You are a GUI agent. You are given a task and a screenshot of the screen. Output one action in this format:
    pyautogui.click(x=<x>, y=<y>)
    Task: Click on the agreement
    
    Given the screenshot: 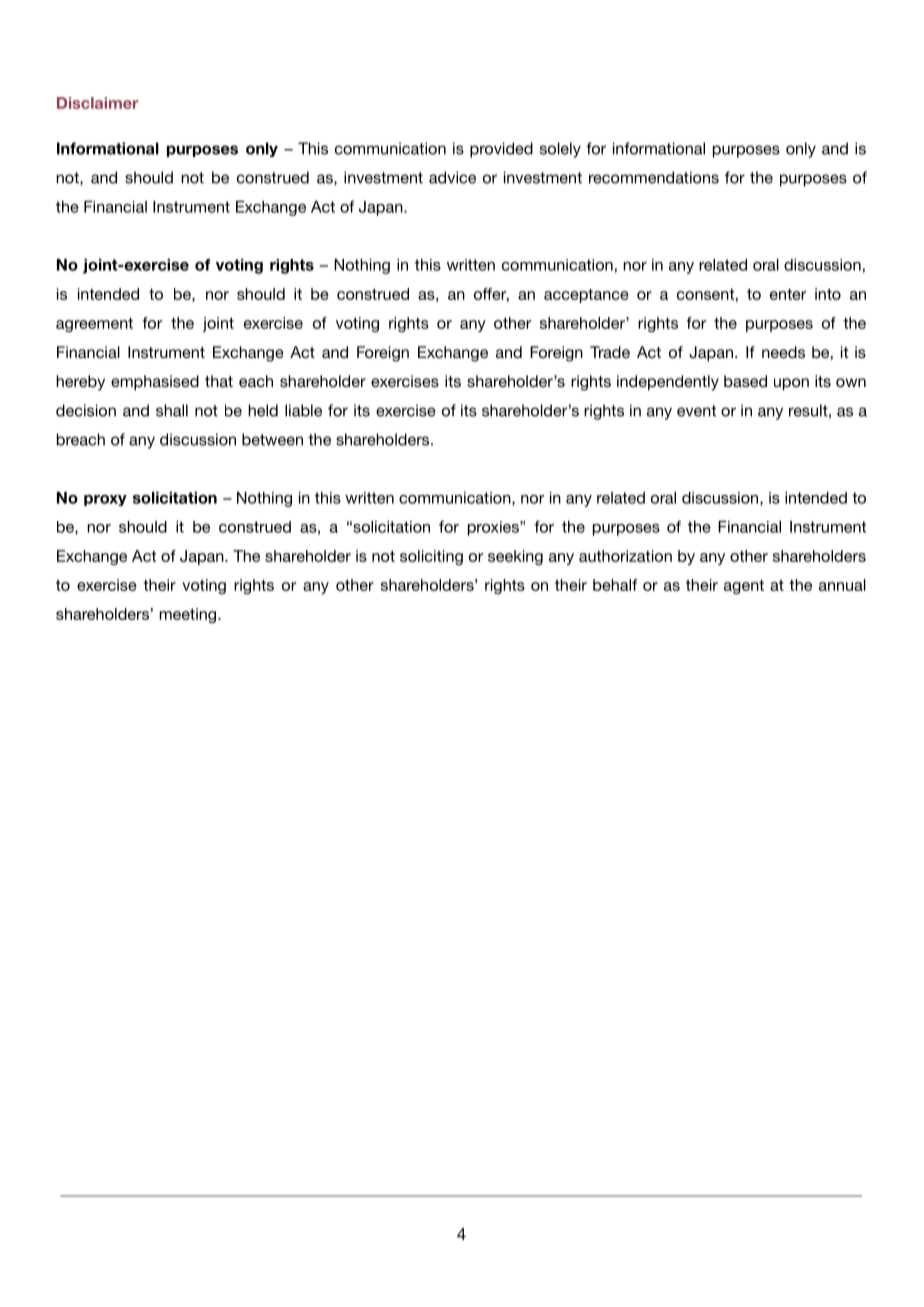 What is the action you would take?
    pyautogui.click(x=94, y=324)
